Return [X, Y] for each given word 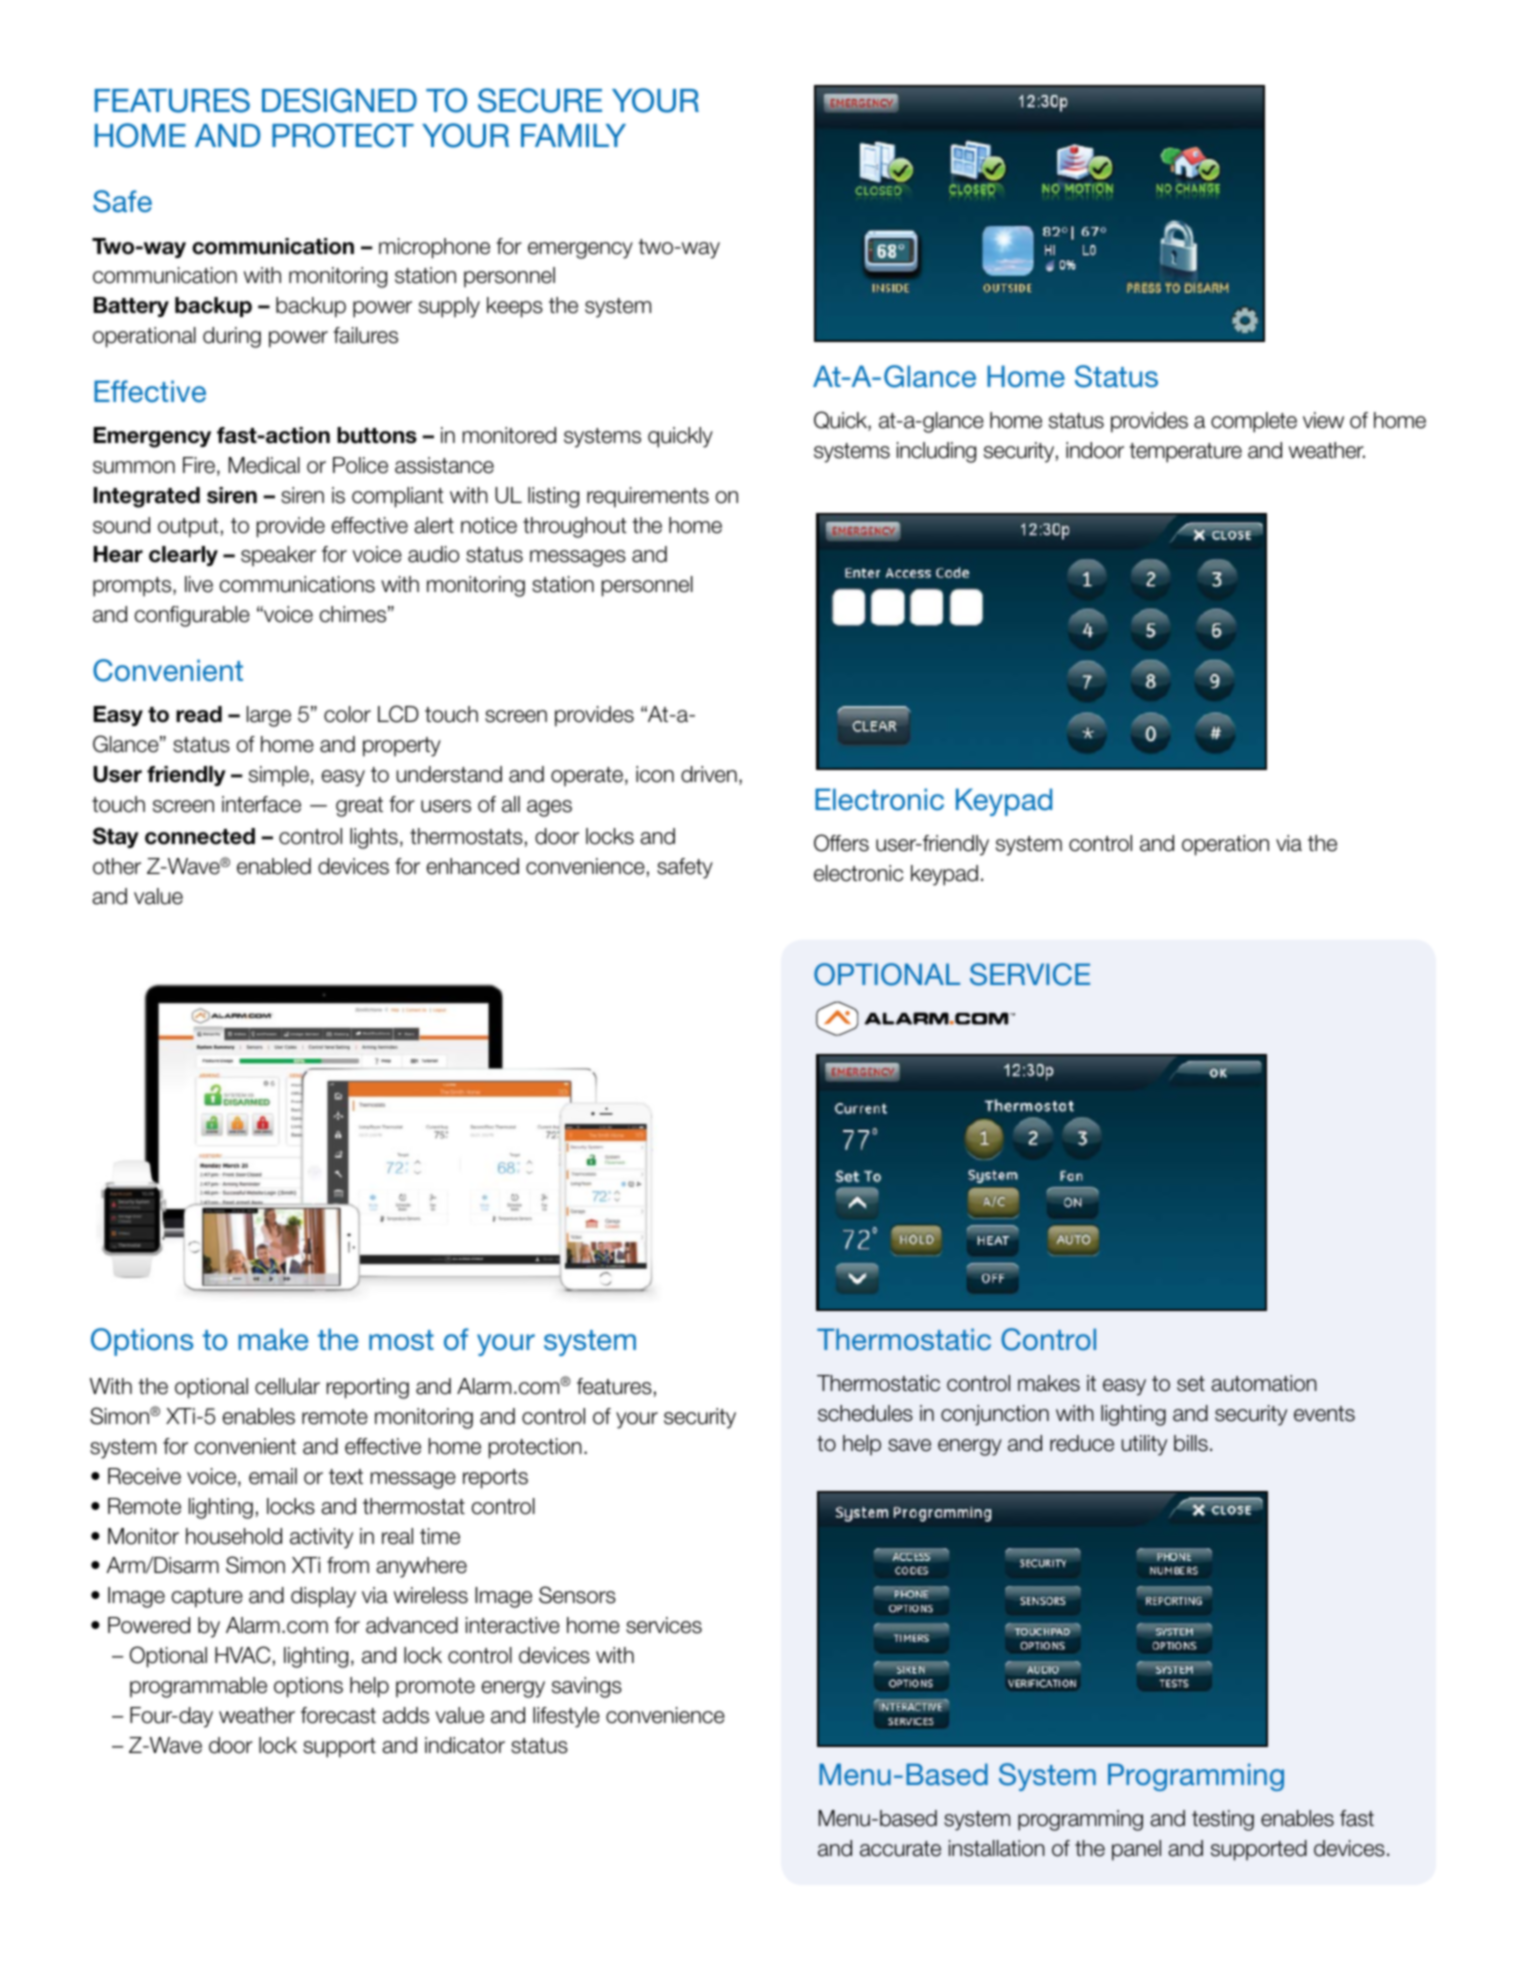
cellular [287, 1386]
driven [709, 774]
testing [1223, 1820]
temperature [1185, 453]
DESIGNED [339, 100]
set [1191, 1384]
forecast [338, 1715]
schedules [865, 1413]
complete [1254, 422]
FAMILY [573, 135]
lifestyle [566, 1717]
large [269, 716]
